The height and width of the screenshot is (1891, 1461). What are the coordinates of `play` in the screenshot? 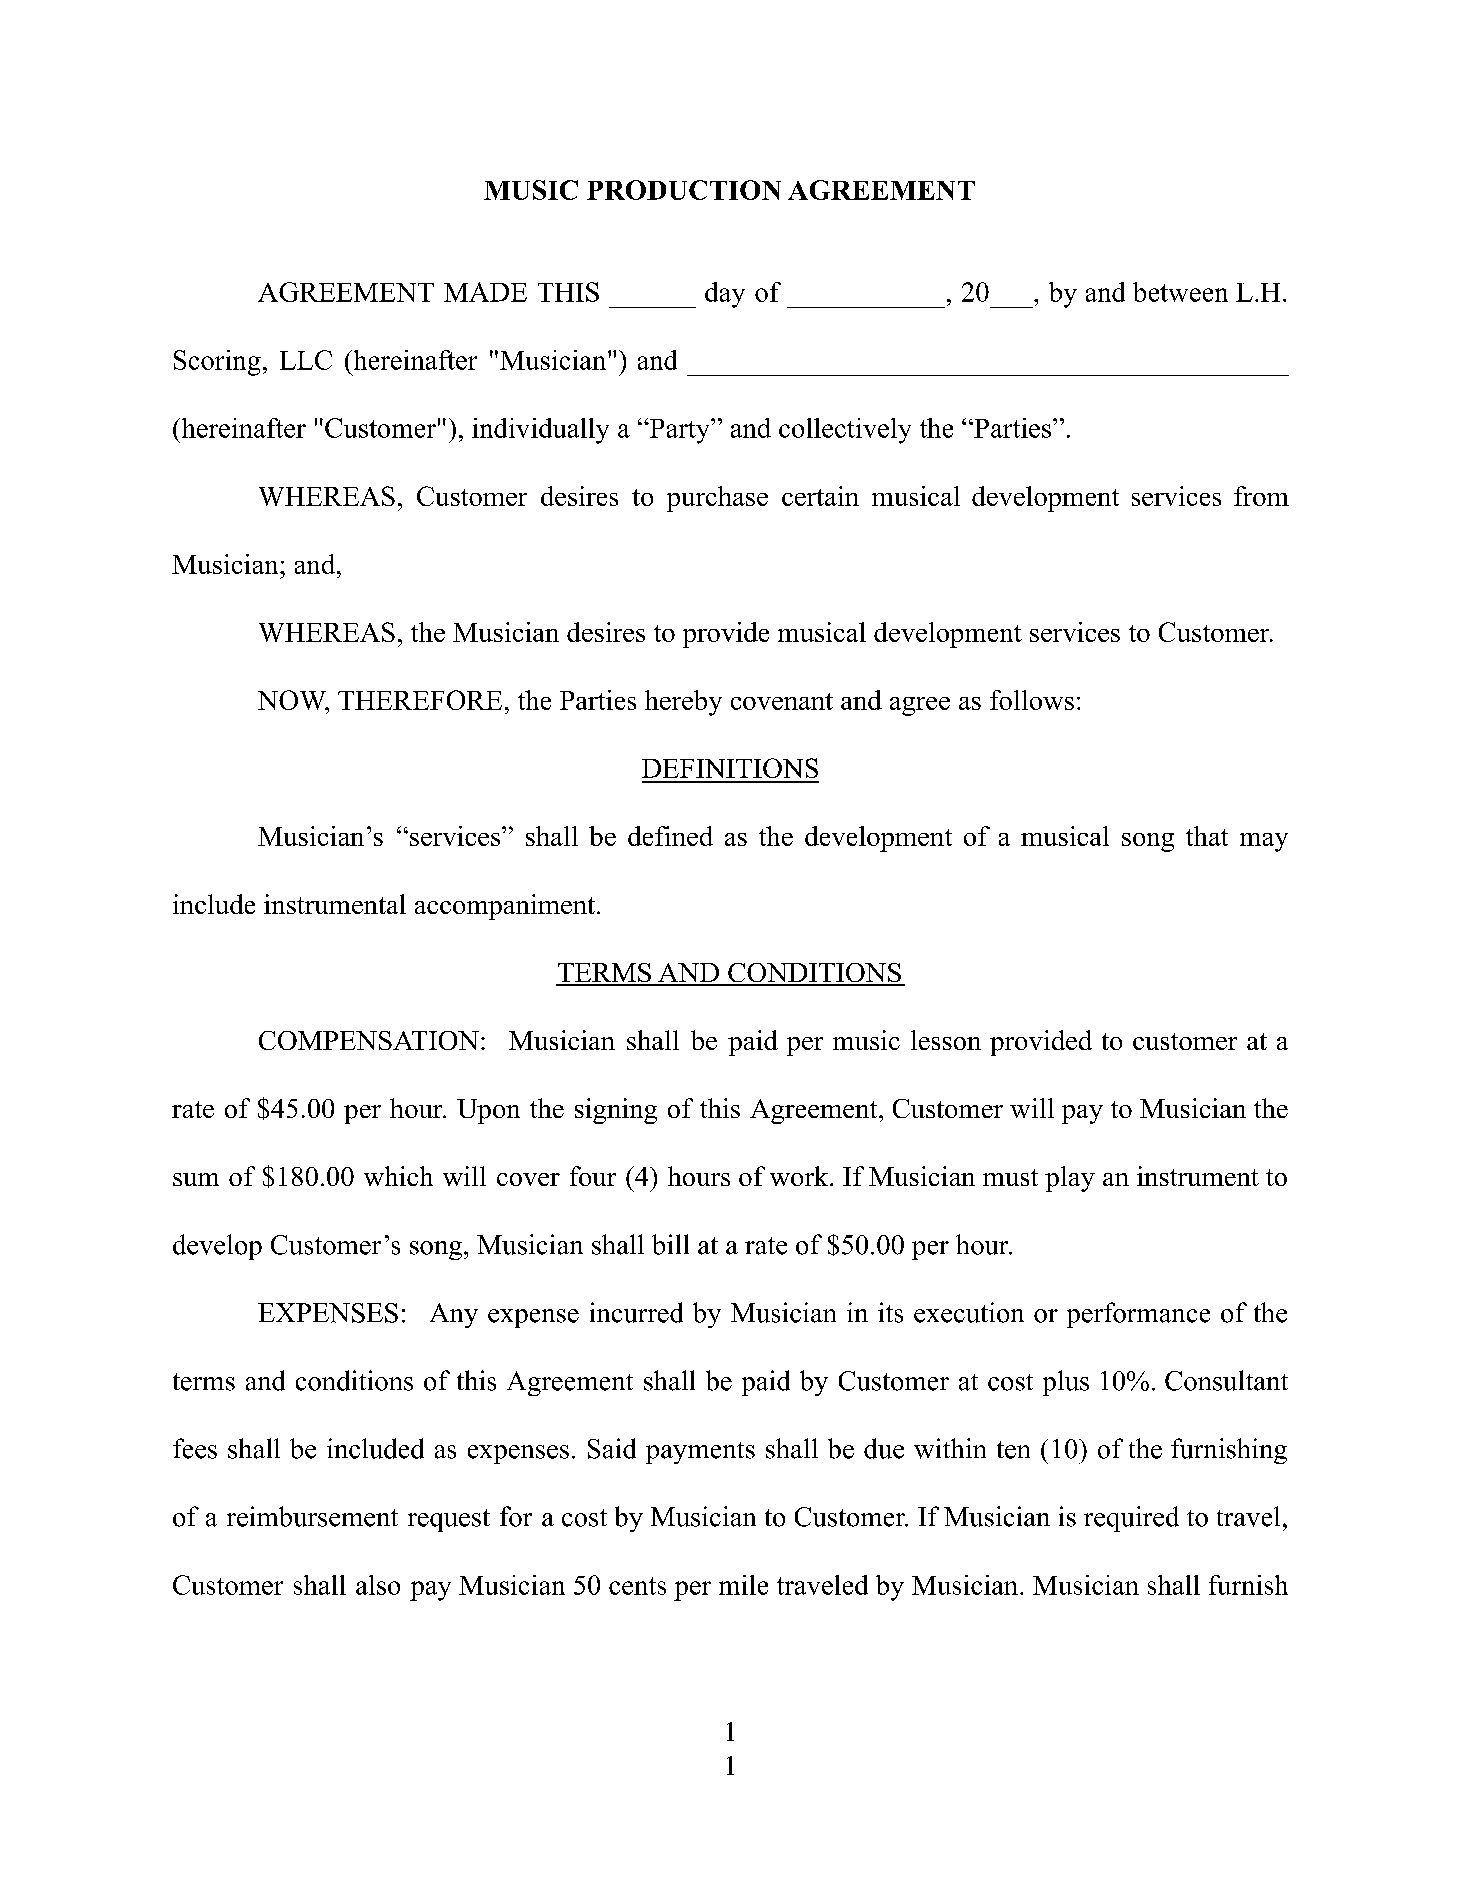 It's located at (1070, 1179).
